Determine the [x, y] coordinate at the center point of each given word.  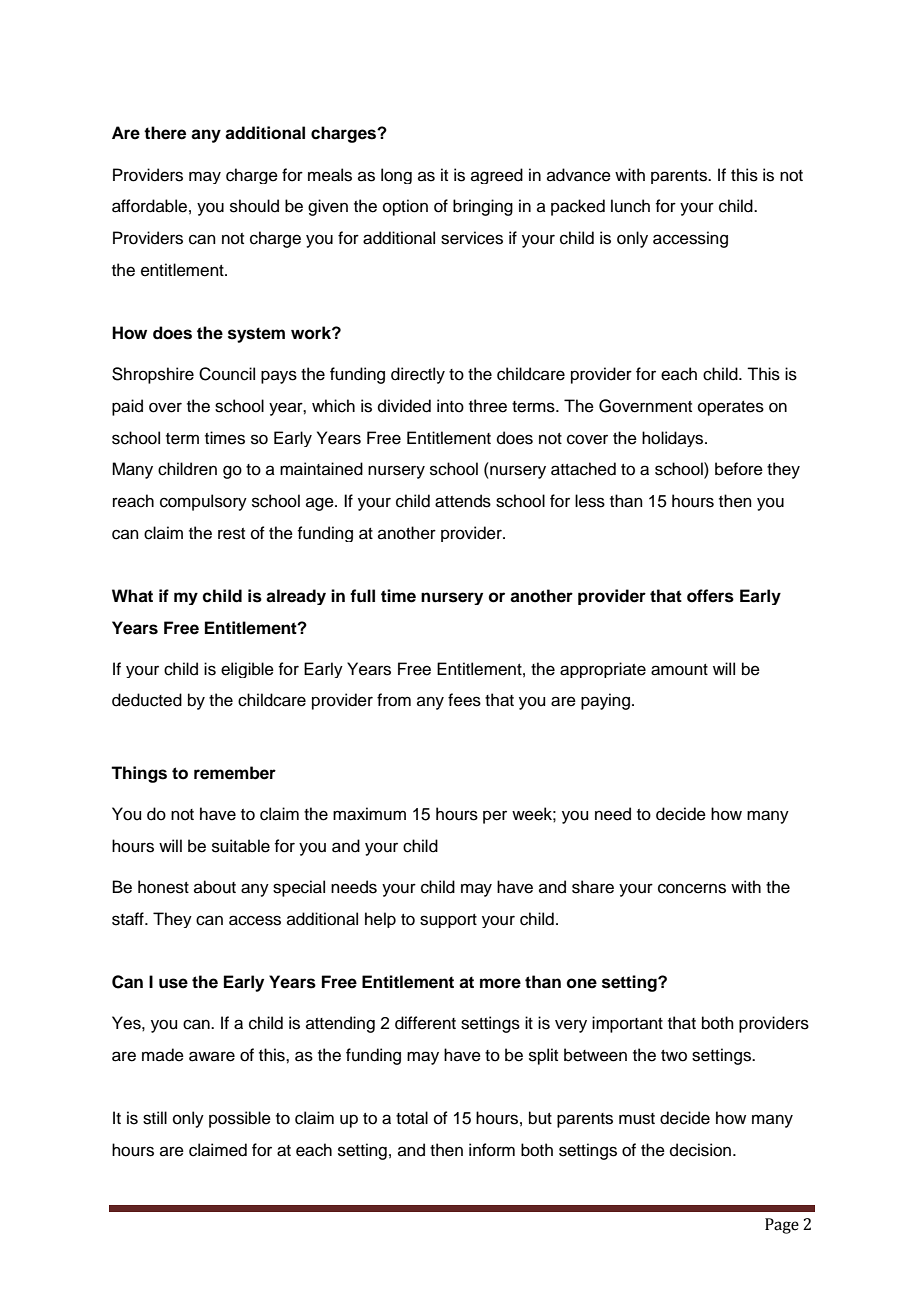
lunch [630, 206]
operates [731, 408]
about [215, 887]
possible [240, 1119]
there [165, 133]
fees [464, 700]
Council [227, 374]
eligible [247, 670]
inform [492, 1150]
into [450, 406]
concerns [692, 888]
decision [702, 1150]
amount [679, 670]
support [448, 921]
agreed [497, 176]
